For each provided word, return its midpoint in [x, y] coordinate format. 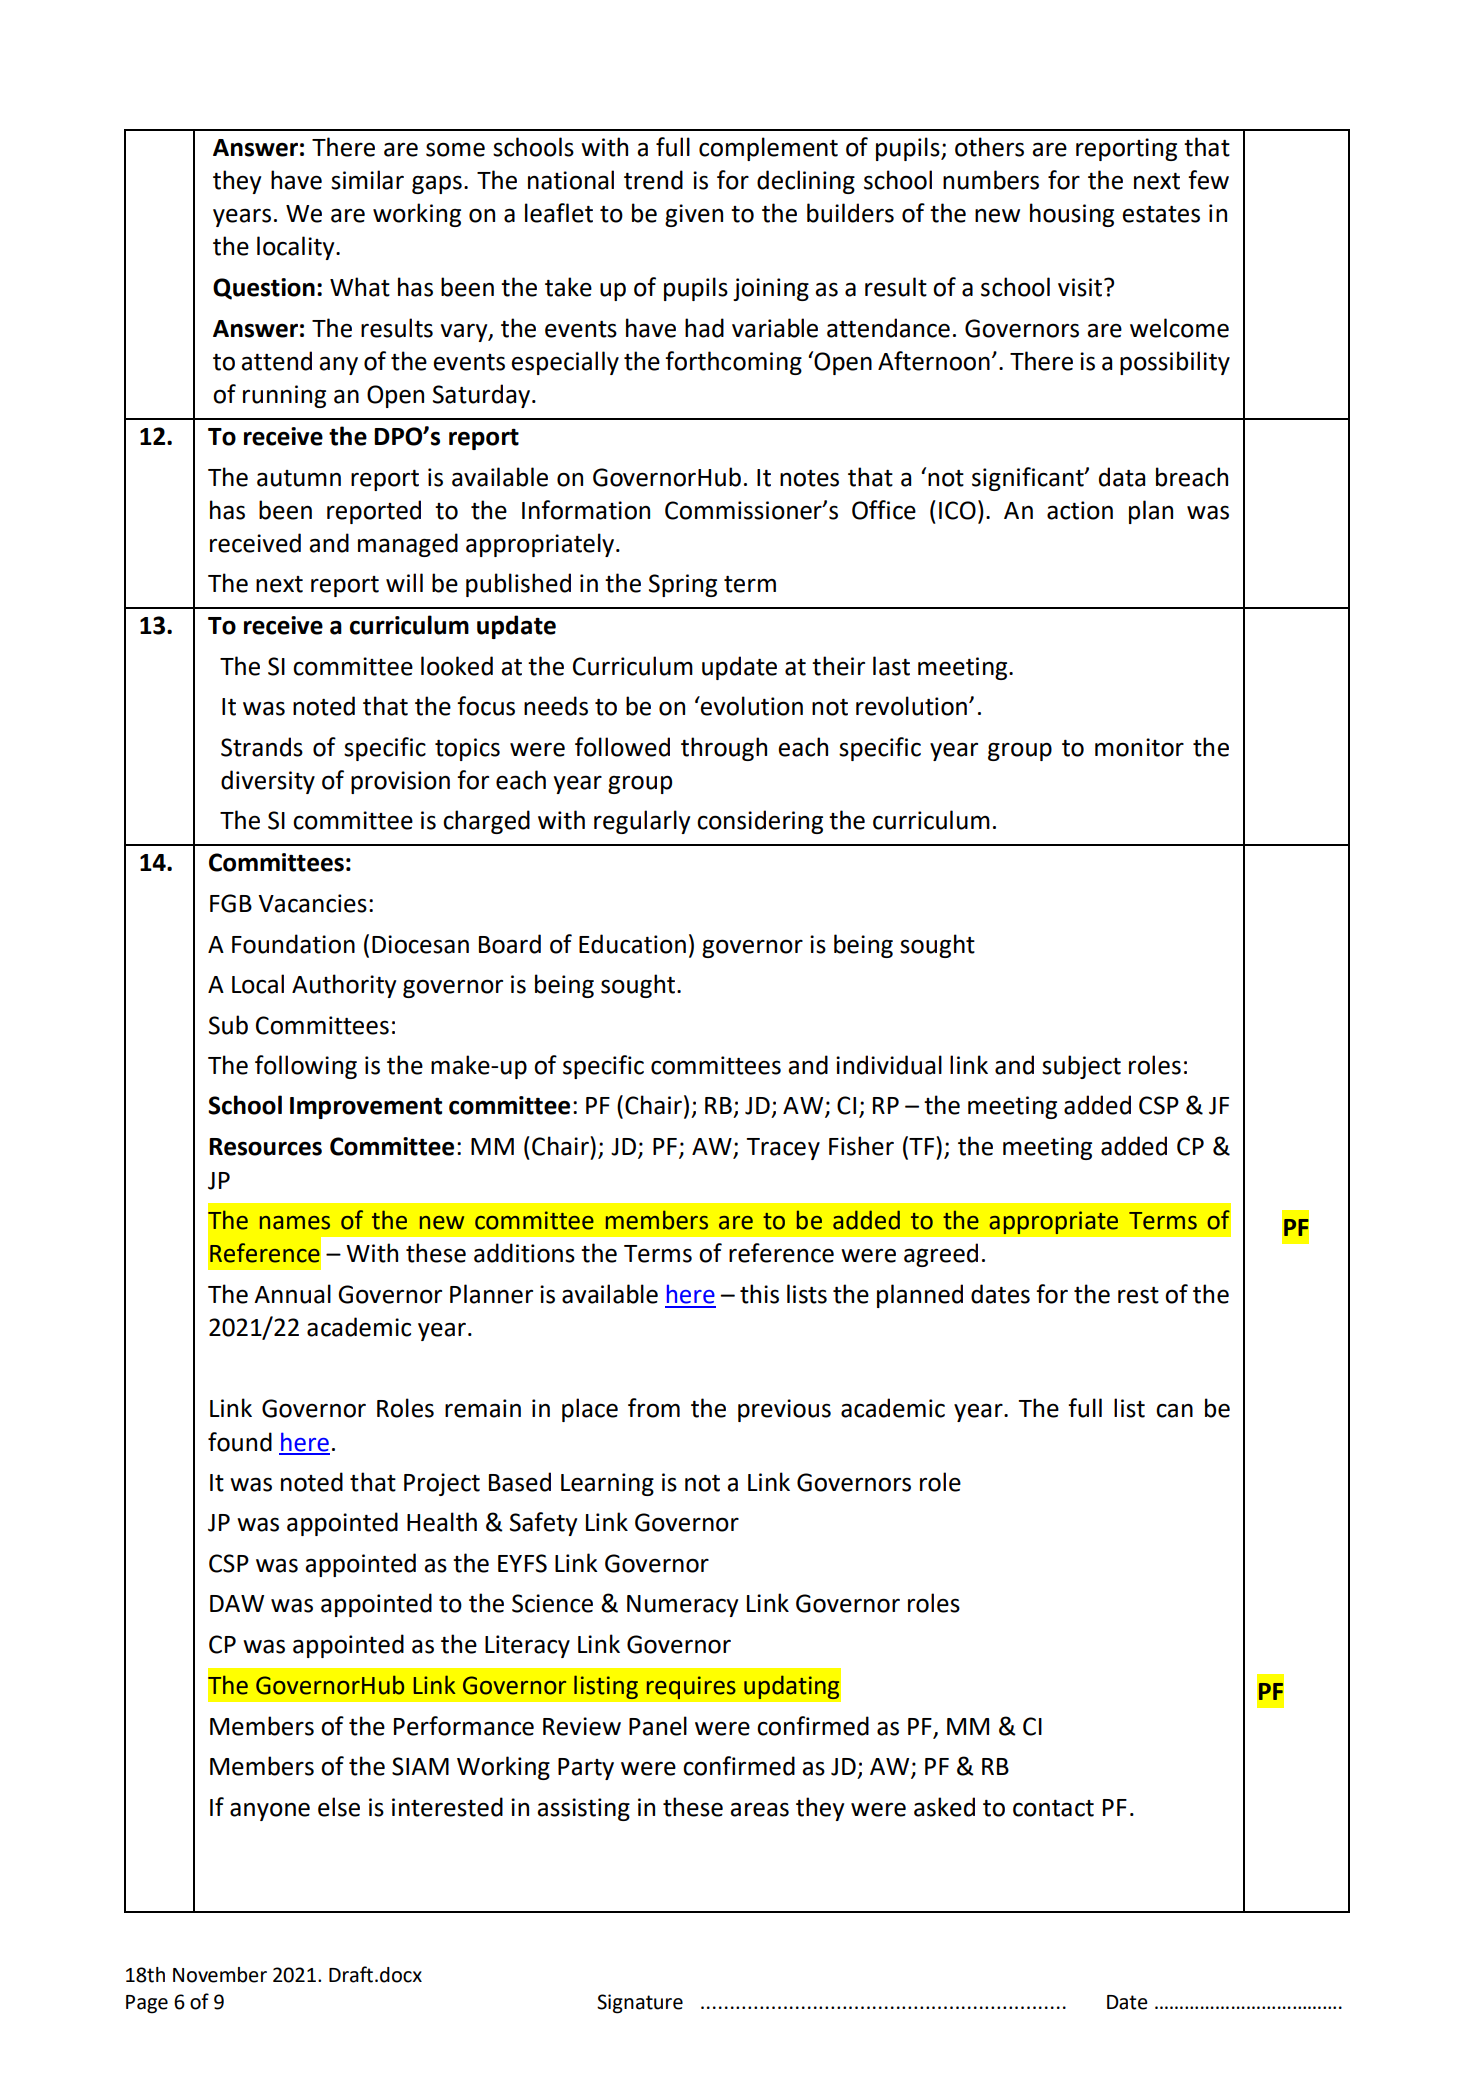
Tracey [783, 1149]
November [220, 1975]
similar [367, 180]
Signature [640, 2004]
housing [1072, 215]
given [694, 215]
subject [1081, 1067]
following [306, 1067]
